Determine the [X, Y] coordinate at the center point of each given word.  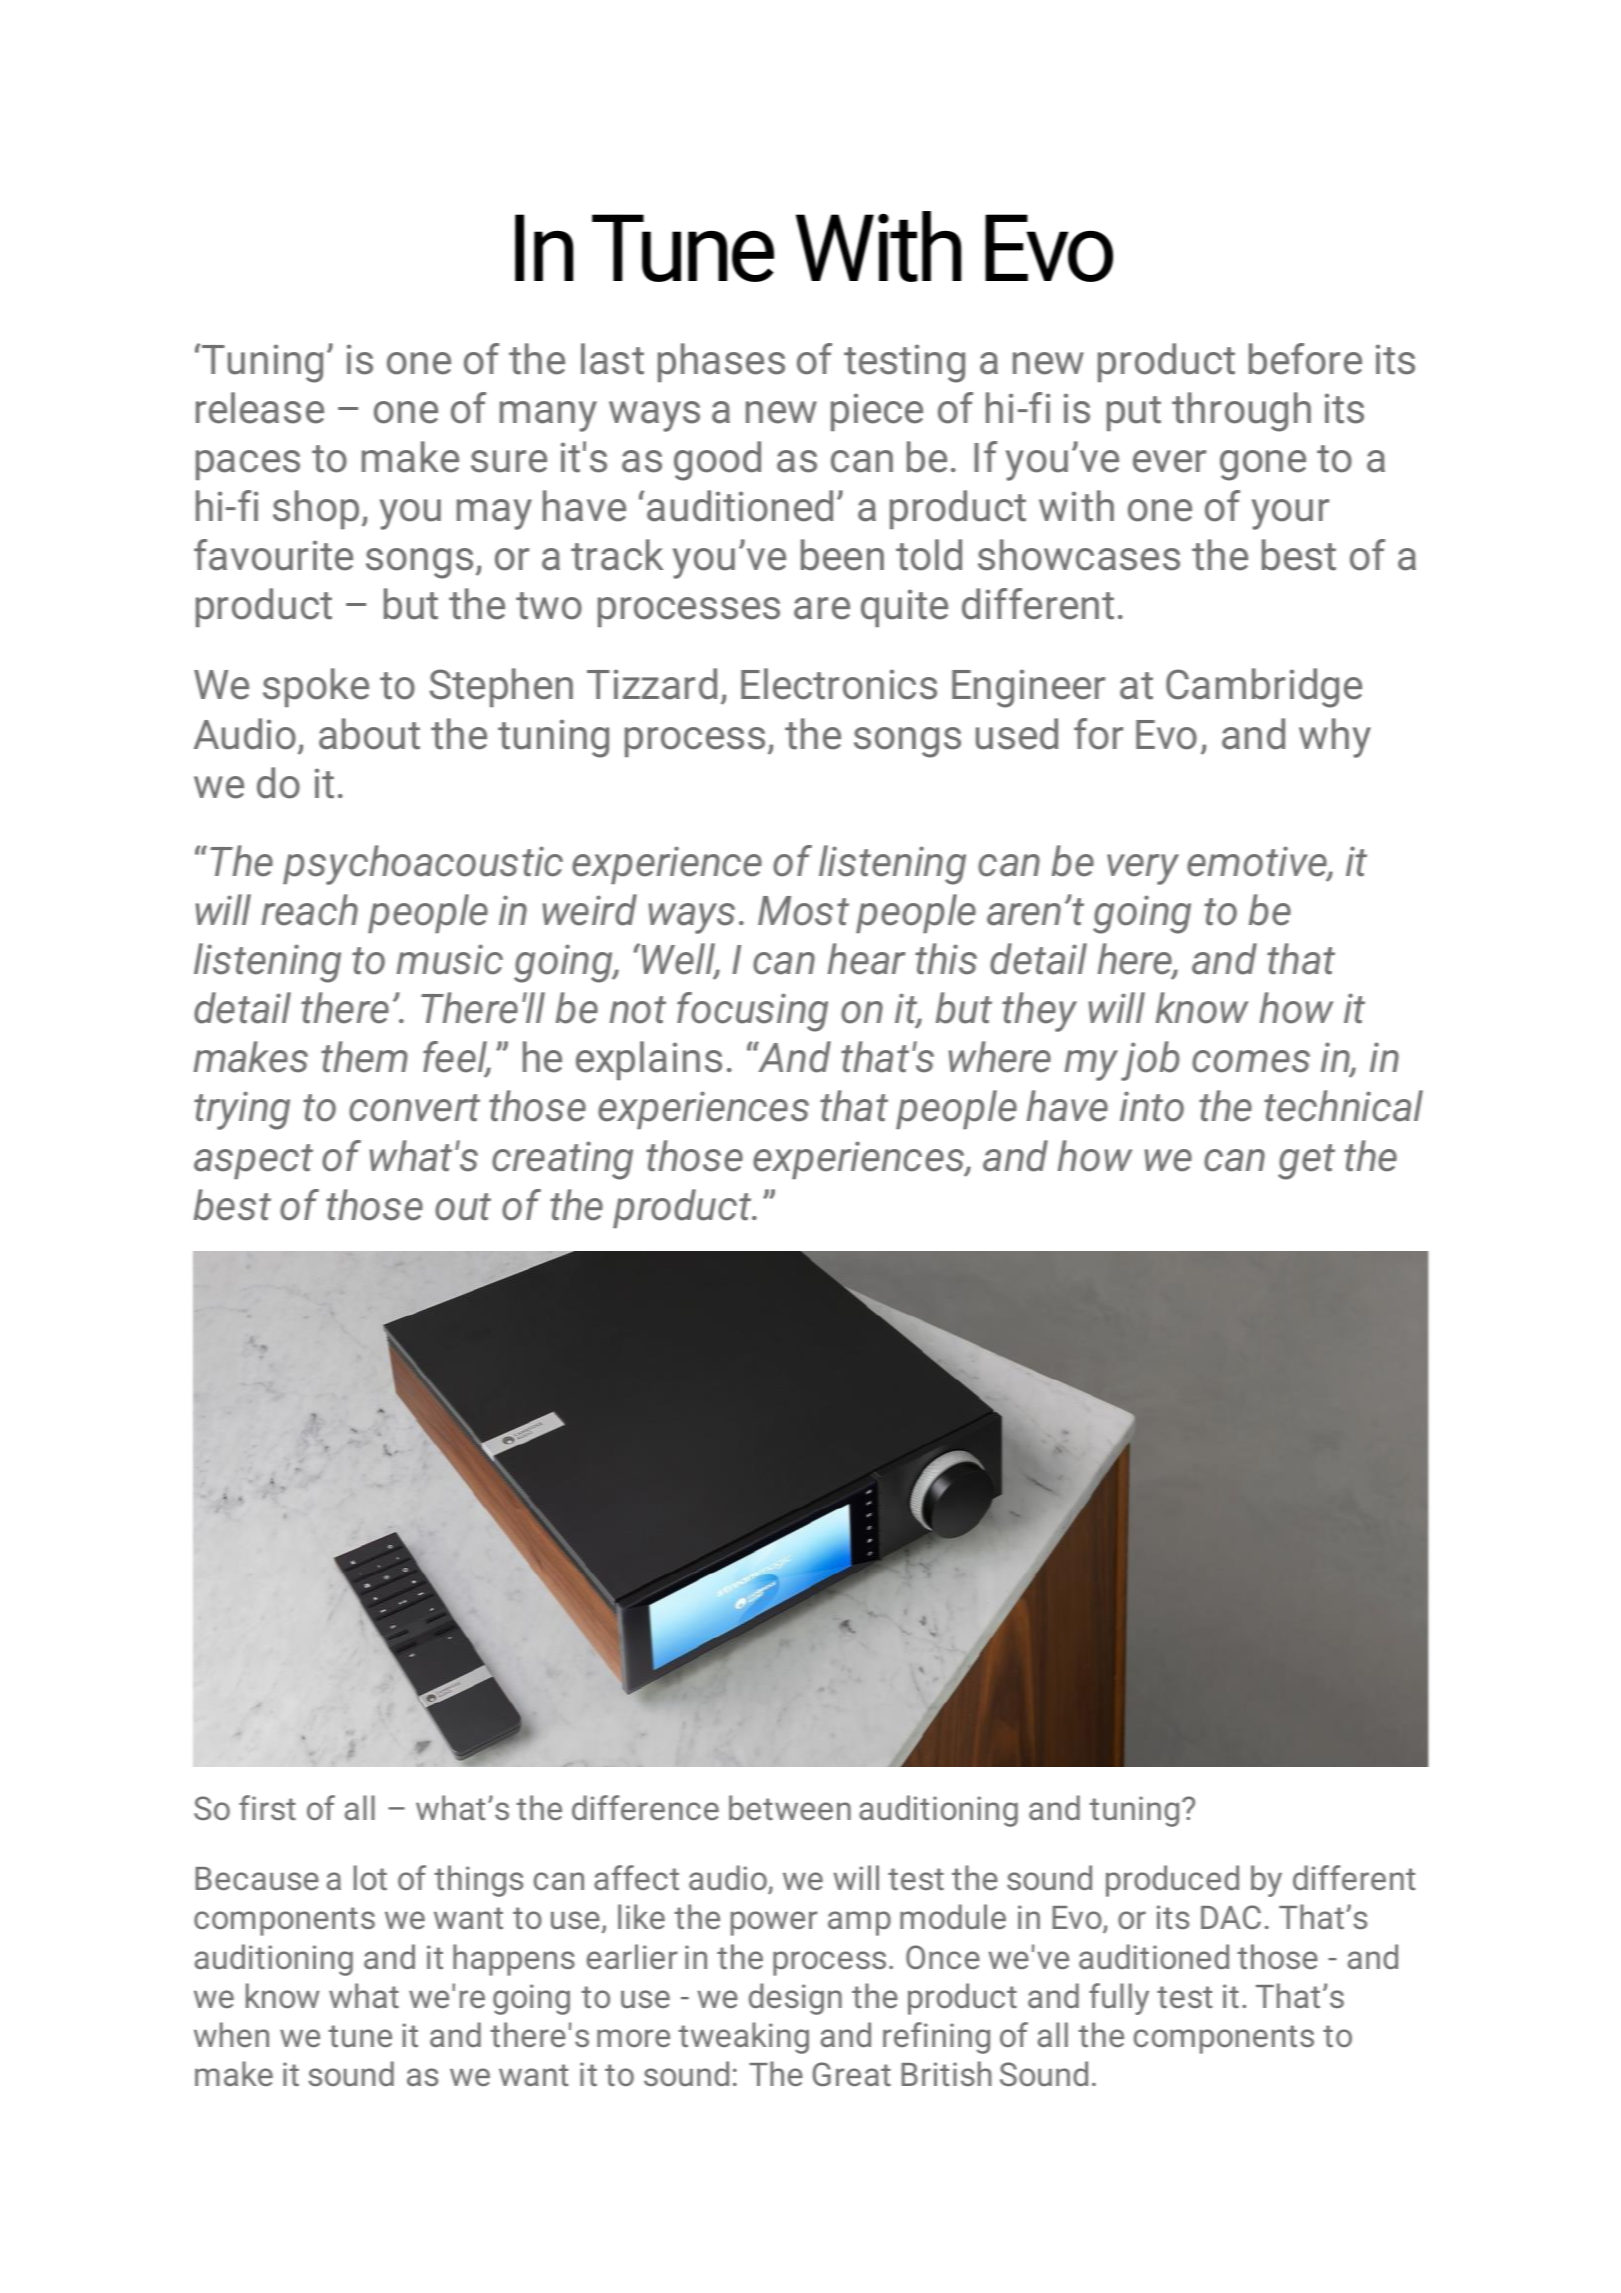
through [1241, 412]
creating [562, 1160]
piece [877, 412]
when [231, 2034]
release [260, 408]
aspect [253, 1161]
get [1306, 1162]
